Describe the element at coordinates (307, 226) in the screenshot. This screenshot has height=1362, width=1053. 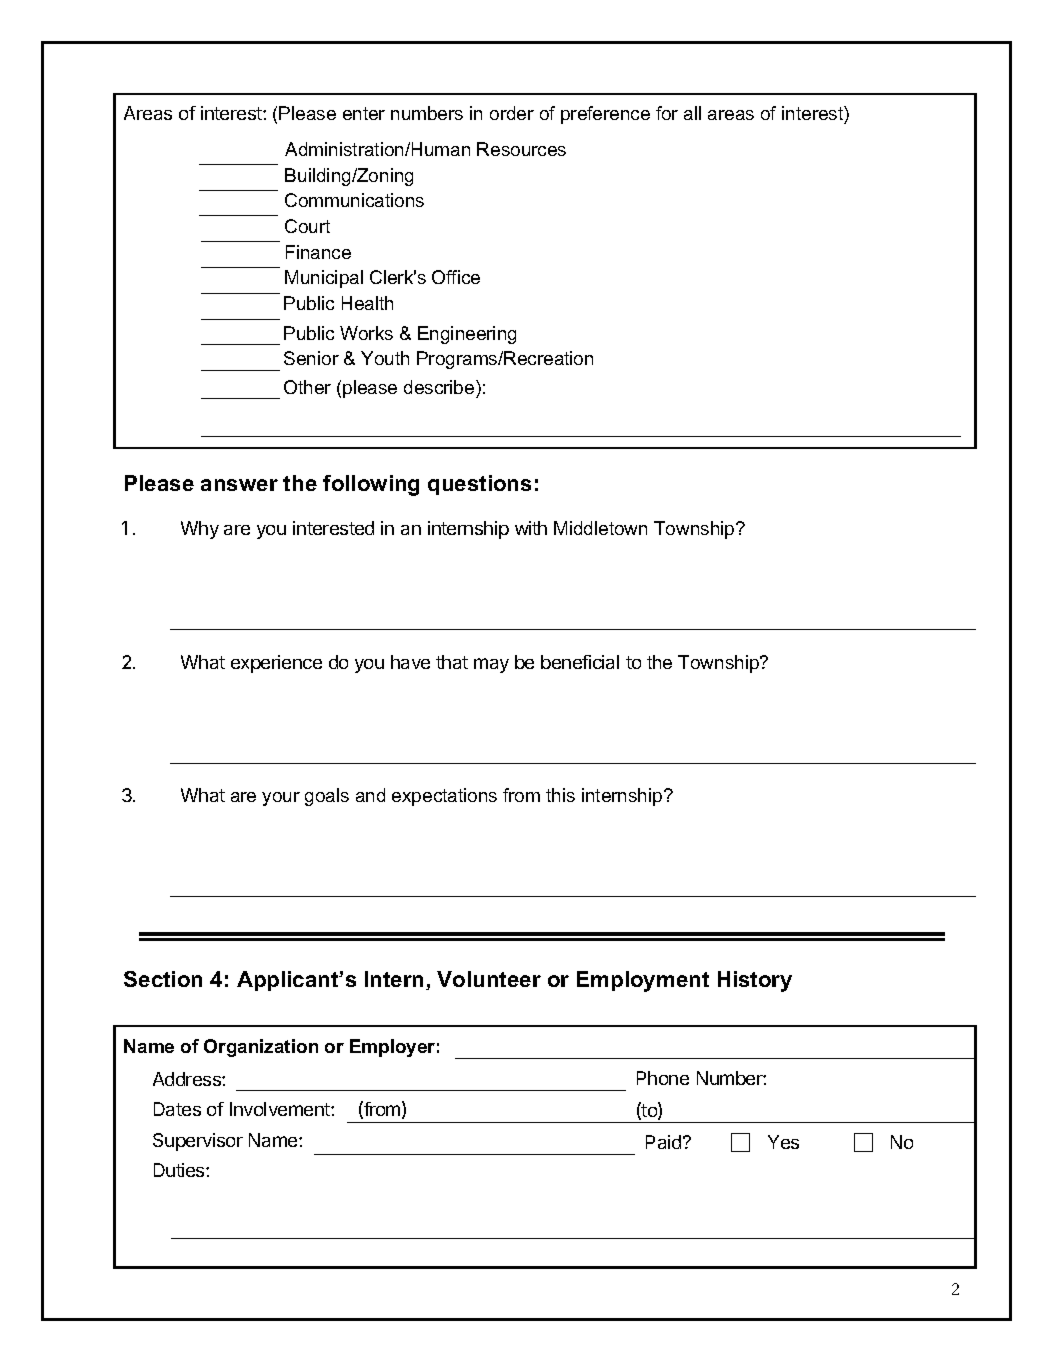
I see `Court` at that location.
